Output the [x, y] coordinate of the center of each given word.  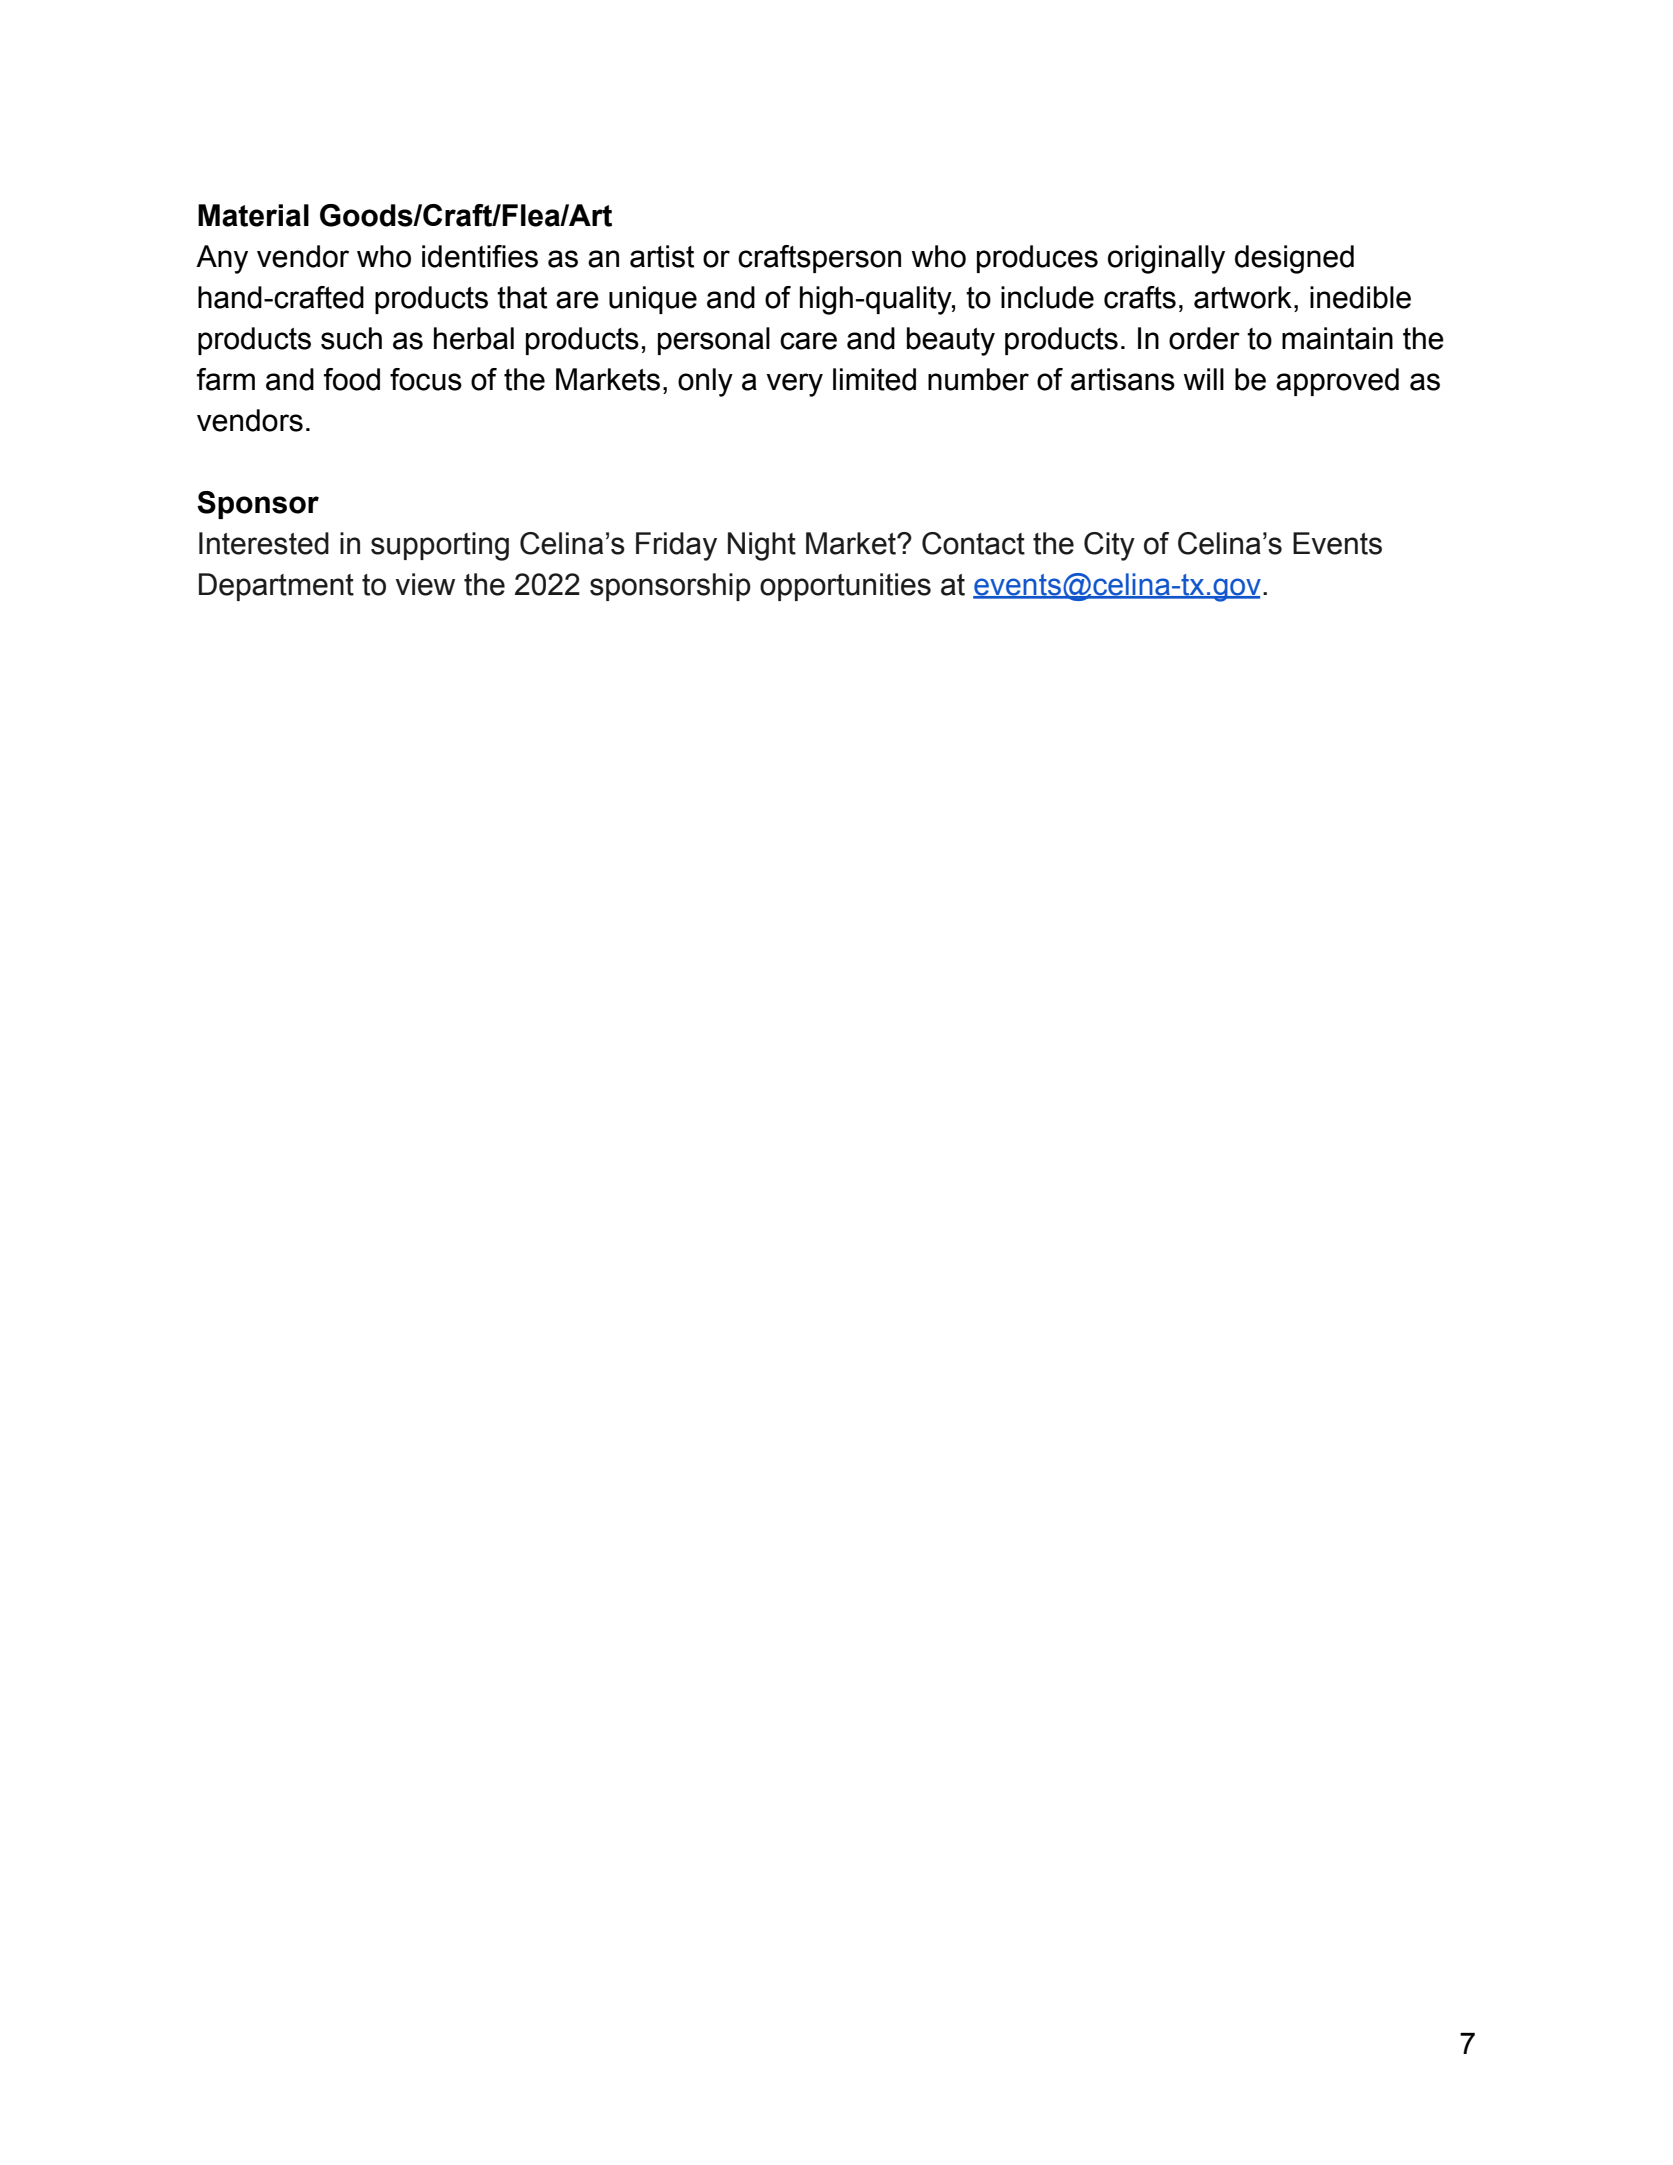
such [351, 338]
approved [1337, 382]
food [352, 379]
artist [662, 256]
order [1204, 338]
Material [253, 215]
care [808, 341]
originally [1166, 259]
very [794, 385]
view [425, 584]
